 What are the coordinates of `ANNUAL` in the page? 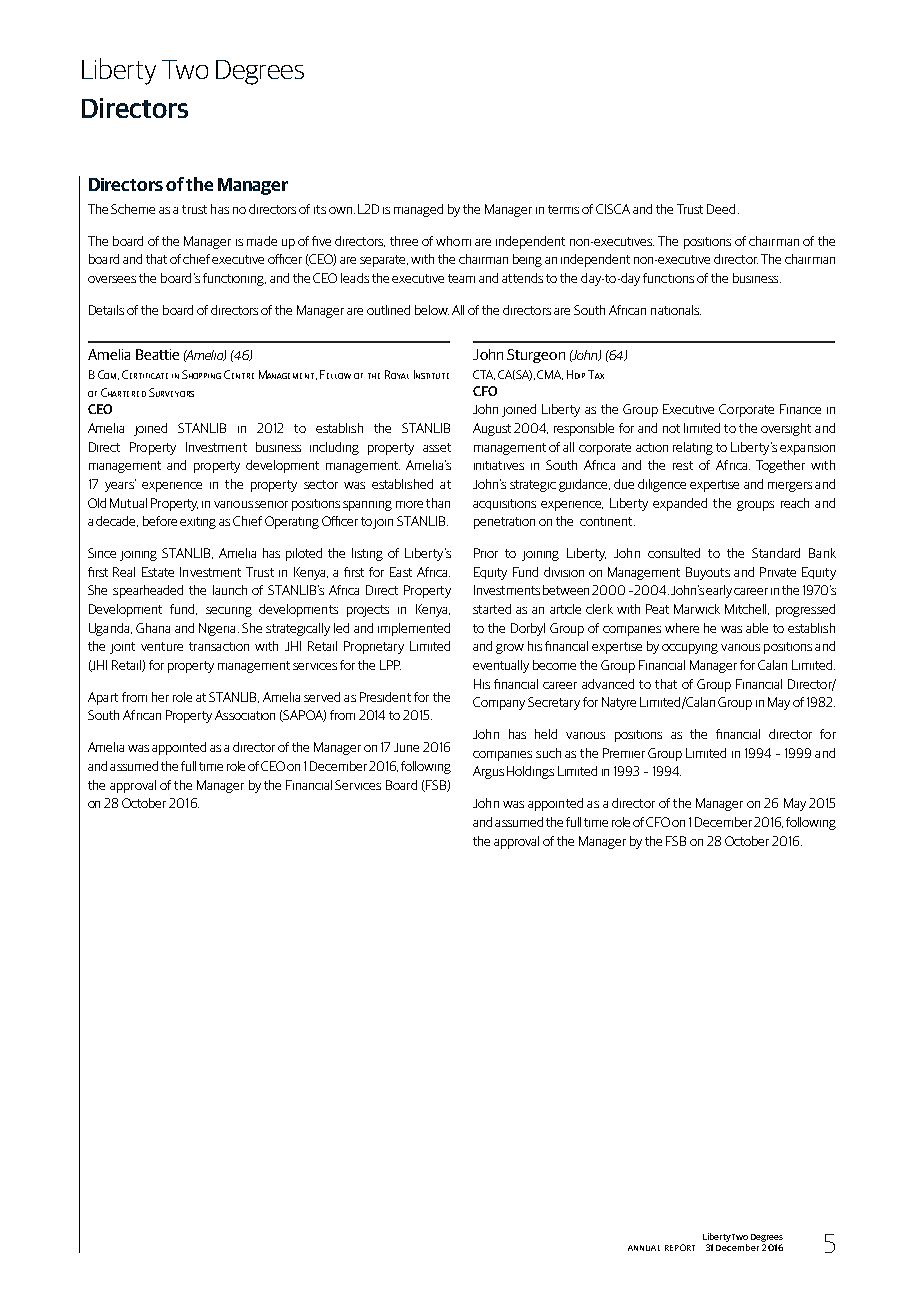 It's located at (644, 1248).
